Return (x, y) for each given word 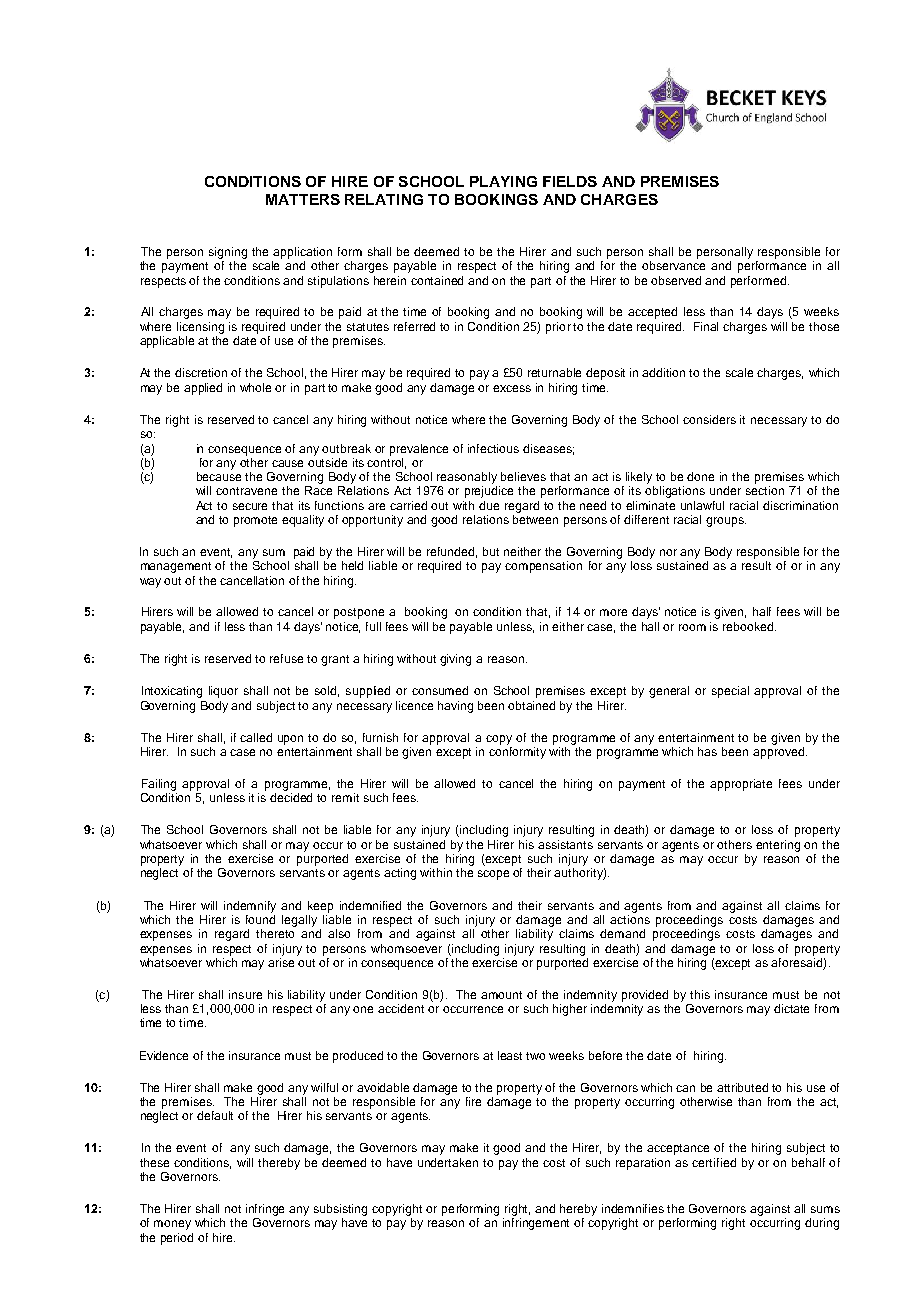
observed (676, 280)
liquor (223, 692)
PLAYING (503, 181)
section (765, 490)
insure (245, 994)
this (700, 994)
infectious (493, 448)
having (455, 707)
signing (228, 253)
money (172, 1225)
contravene (246, 491)
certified (714, 1162)
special (730, 692)
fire (473, 1101)
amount (501, 995)
